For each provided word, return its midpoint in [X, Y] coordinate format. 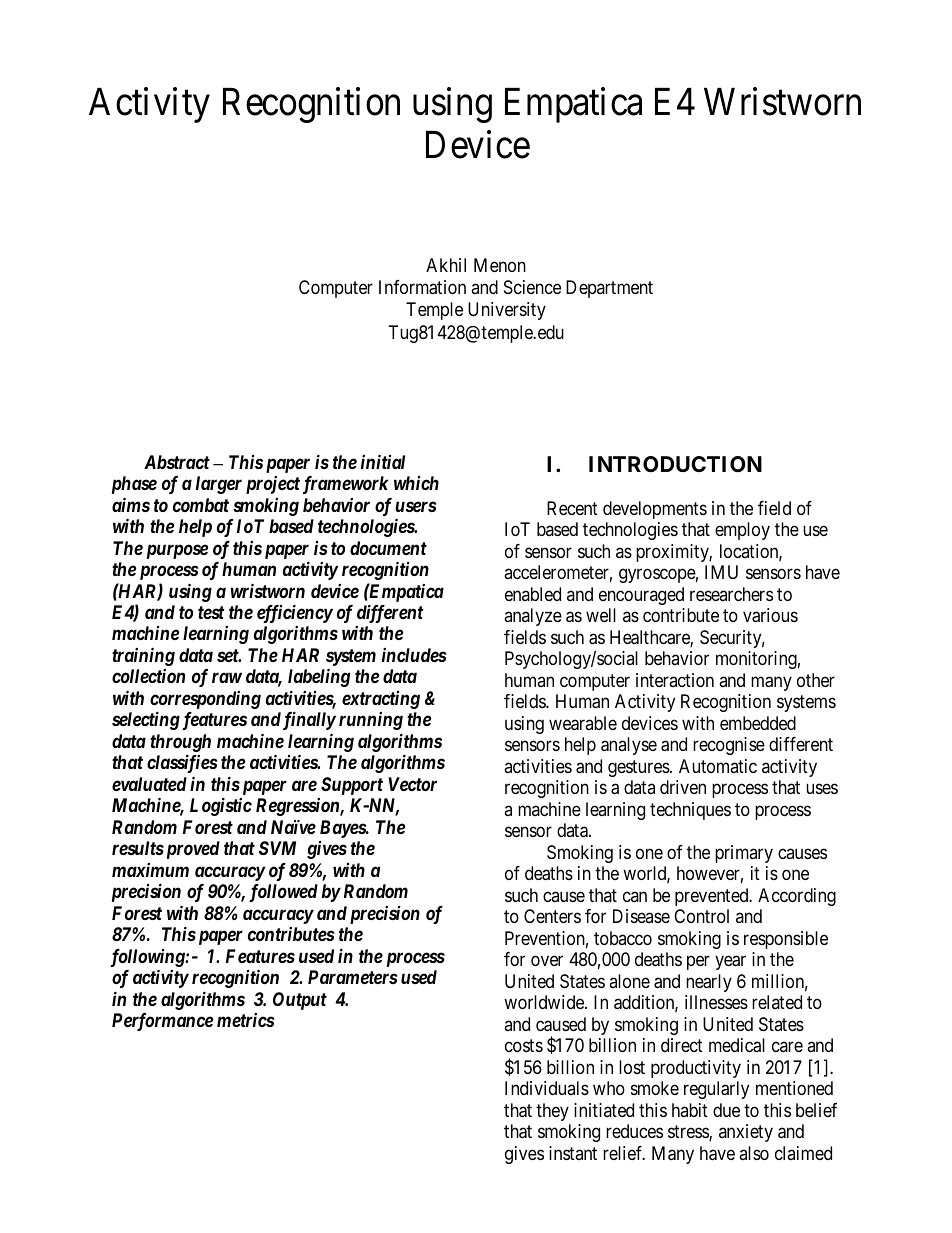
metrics [246, 1020]
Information [422, 287]
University [507, 311]
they [552, 1112]
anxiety [746, 1133]
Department [609, 289]
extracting [381, 700]
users [416, 506]
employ [742, 531]
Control [701, 916]
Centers [552, 916]
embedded [758, 723]
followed [283, 893]
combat [201, 505]
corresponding [205, 701]
